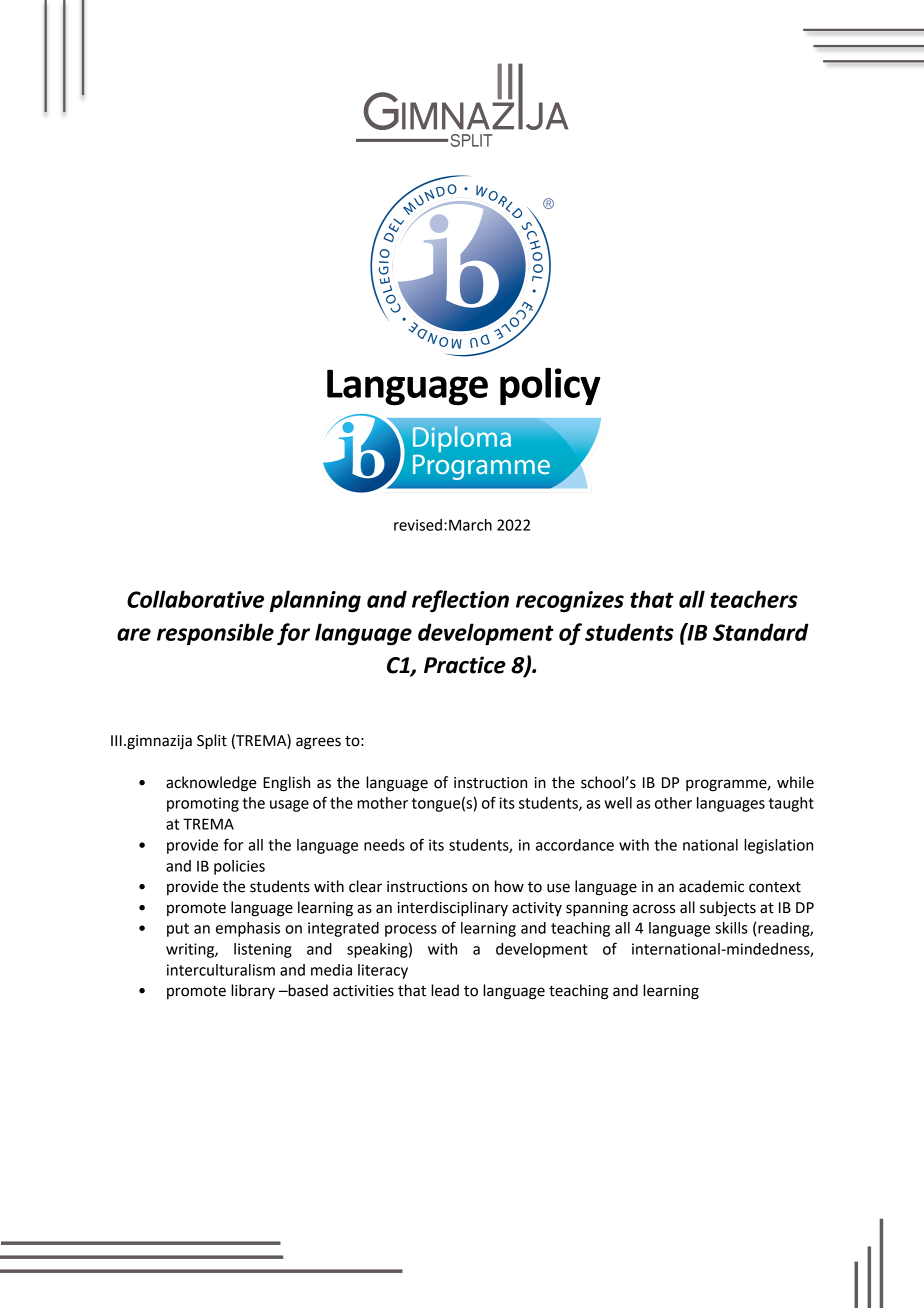 Image resolution: width=924 pixels, height=1308 pixels. I want to click on promoting, so click(203, 804).
